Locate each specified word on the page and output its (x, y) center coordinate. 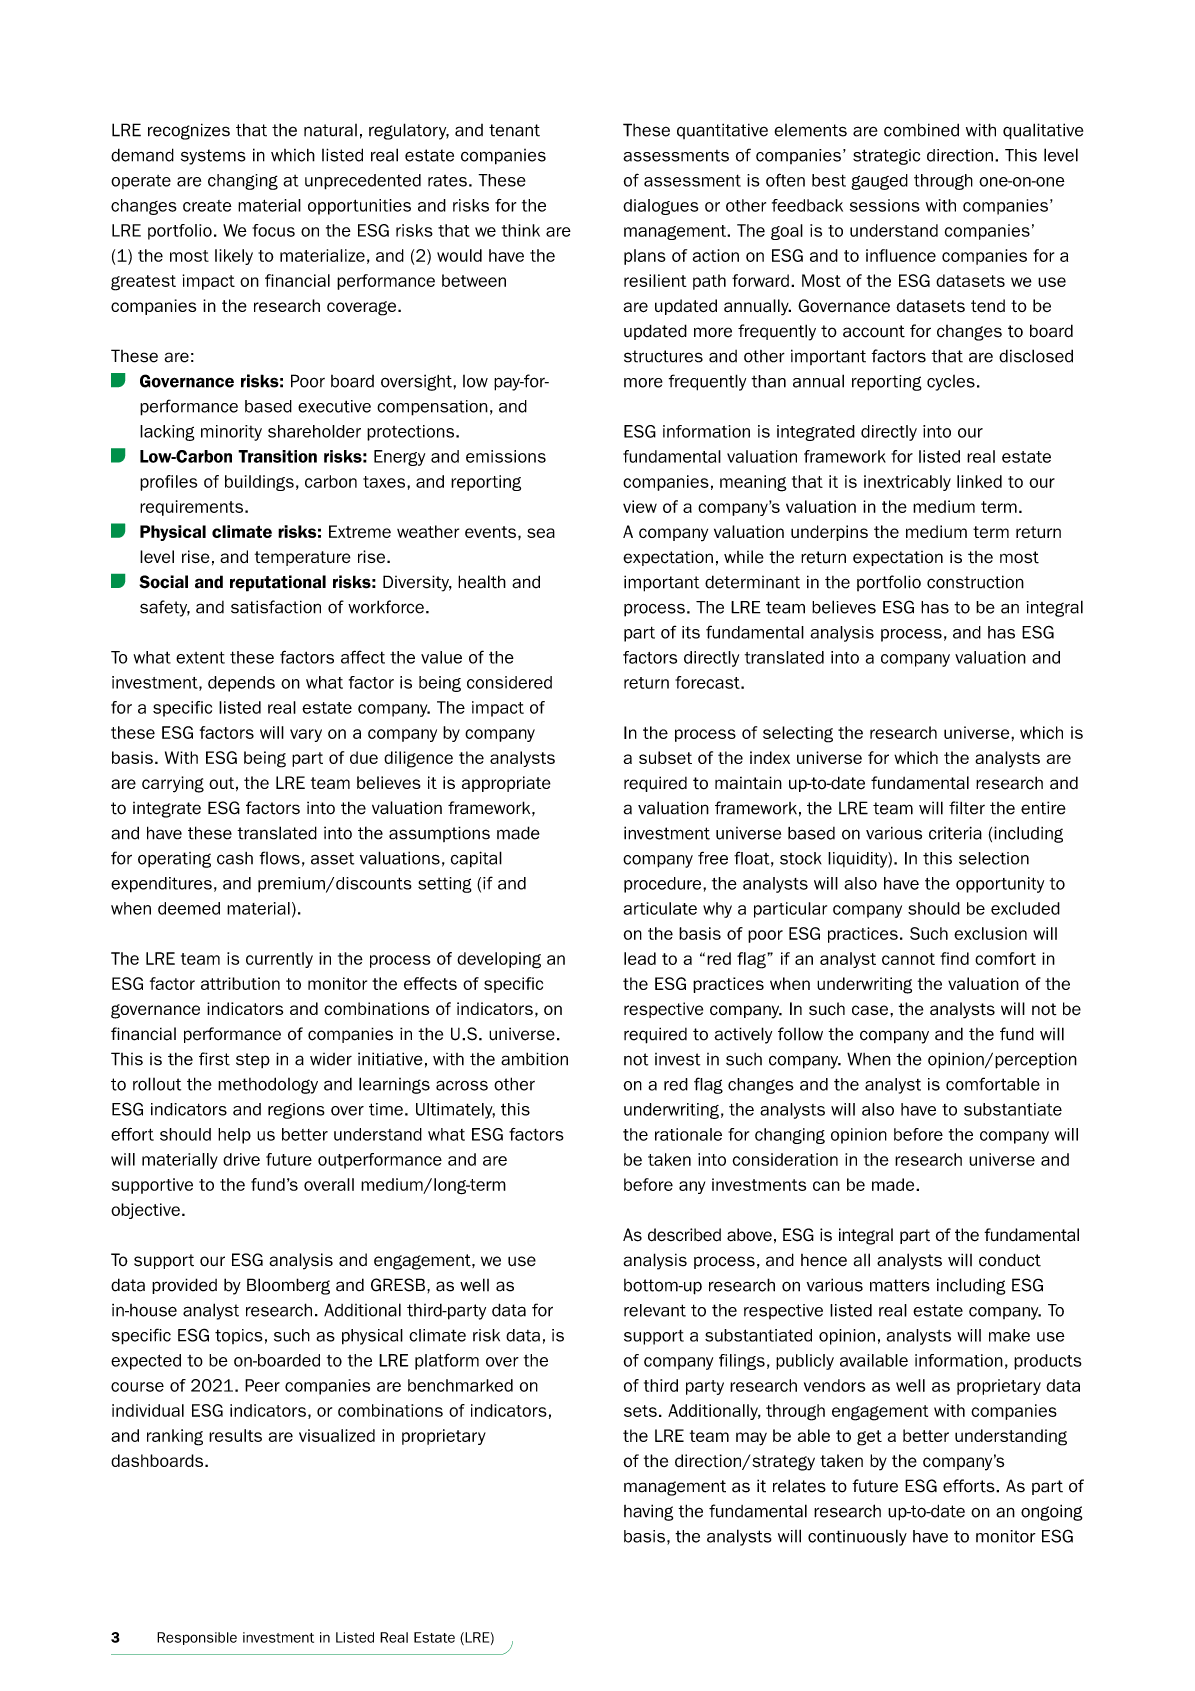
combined (921, 130)
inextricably (907, 483)
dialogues (660, 207)
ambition (534, 1059)
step (253, 1060)
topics (239, 1336)
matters (900, 1285)
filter (967, 808)
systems (213, 157)
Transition (277, 456)
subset (665, 757)
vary (306, 735)
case (871, 1010)
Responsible (197, 1638)
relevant (655, 1310)
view (640, 506)
